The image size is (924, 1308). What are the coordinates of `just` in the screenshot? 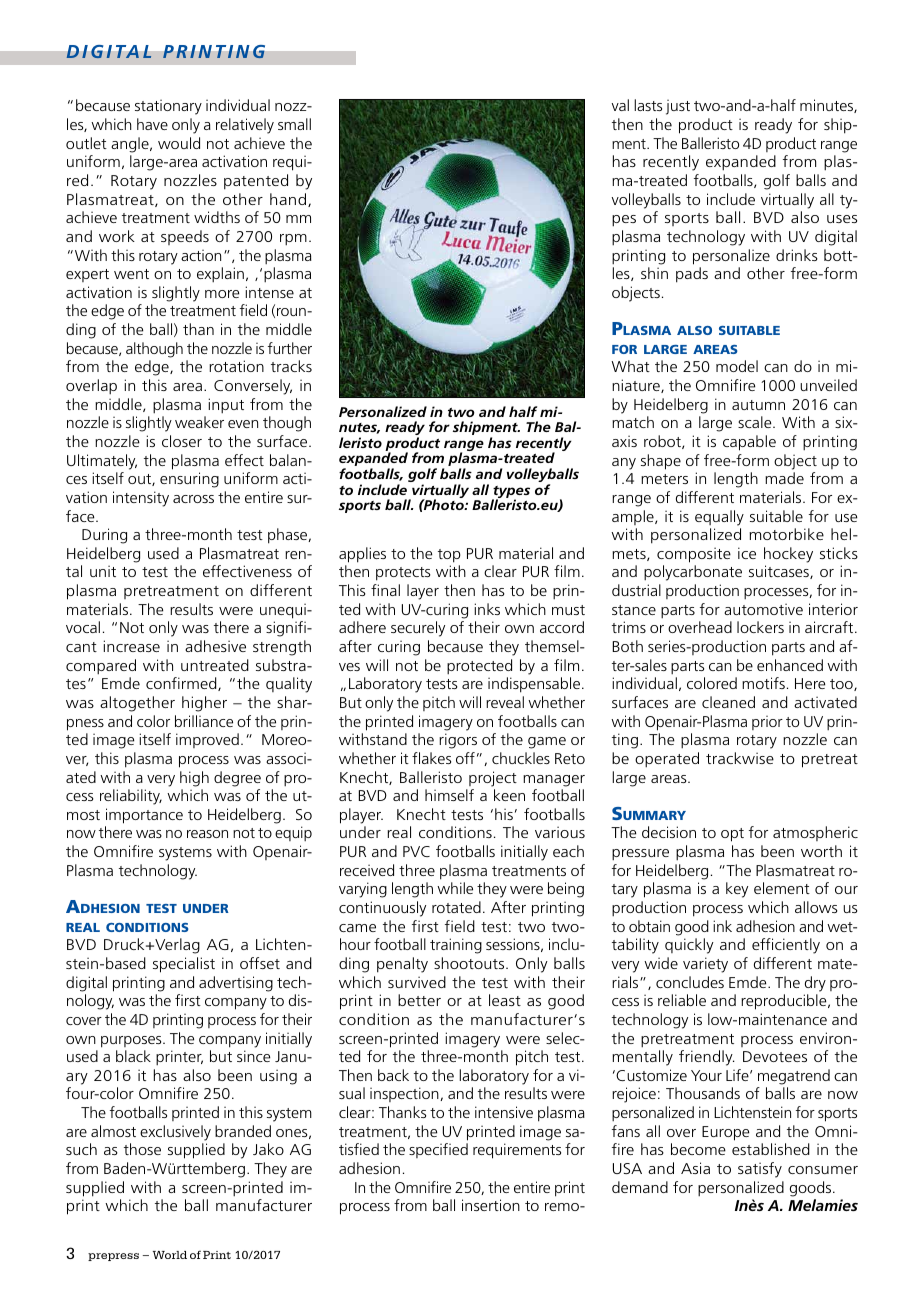 It's located at (678, 107).
